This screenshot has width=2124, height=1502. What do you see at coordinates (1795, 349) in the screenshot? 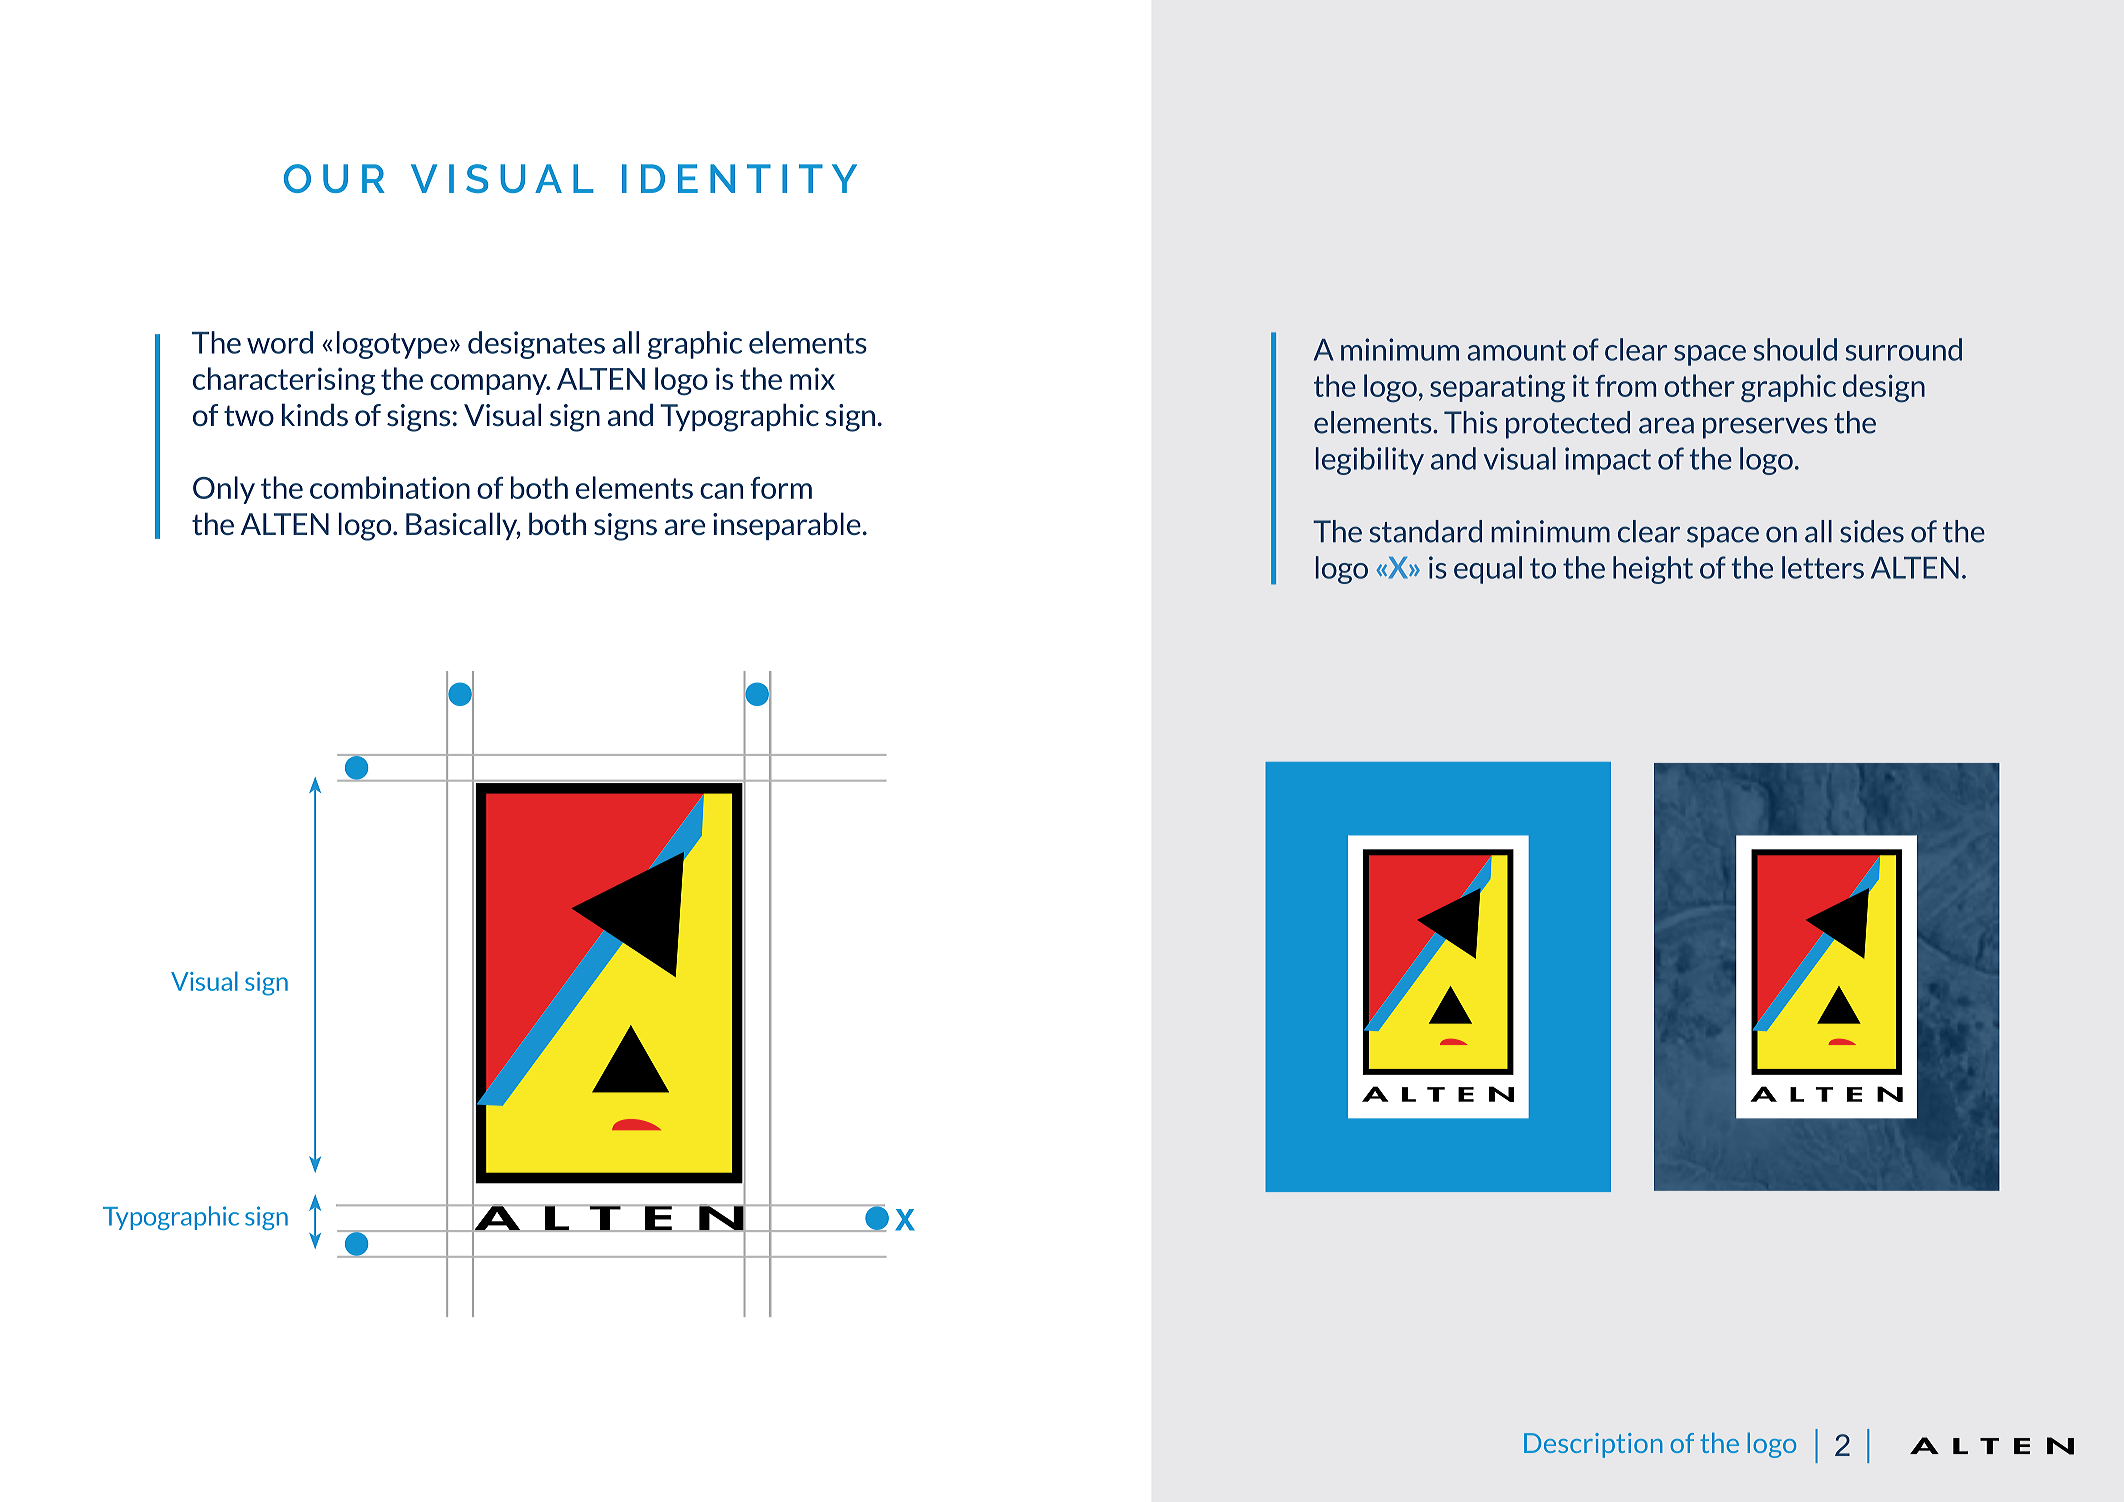
I see `should` at bounding box center [1795, 349].
